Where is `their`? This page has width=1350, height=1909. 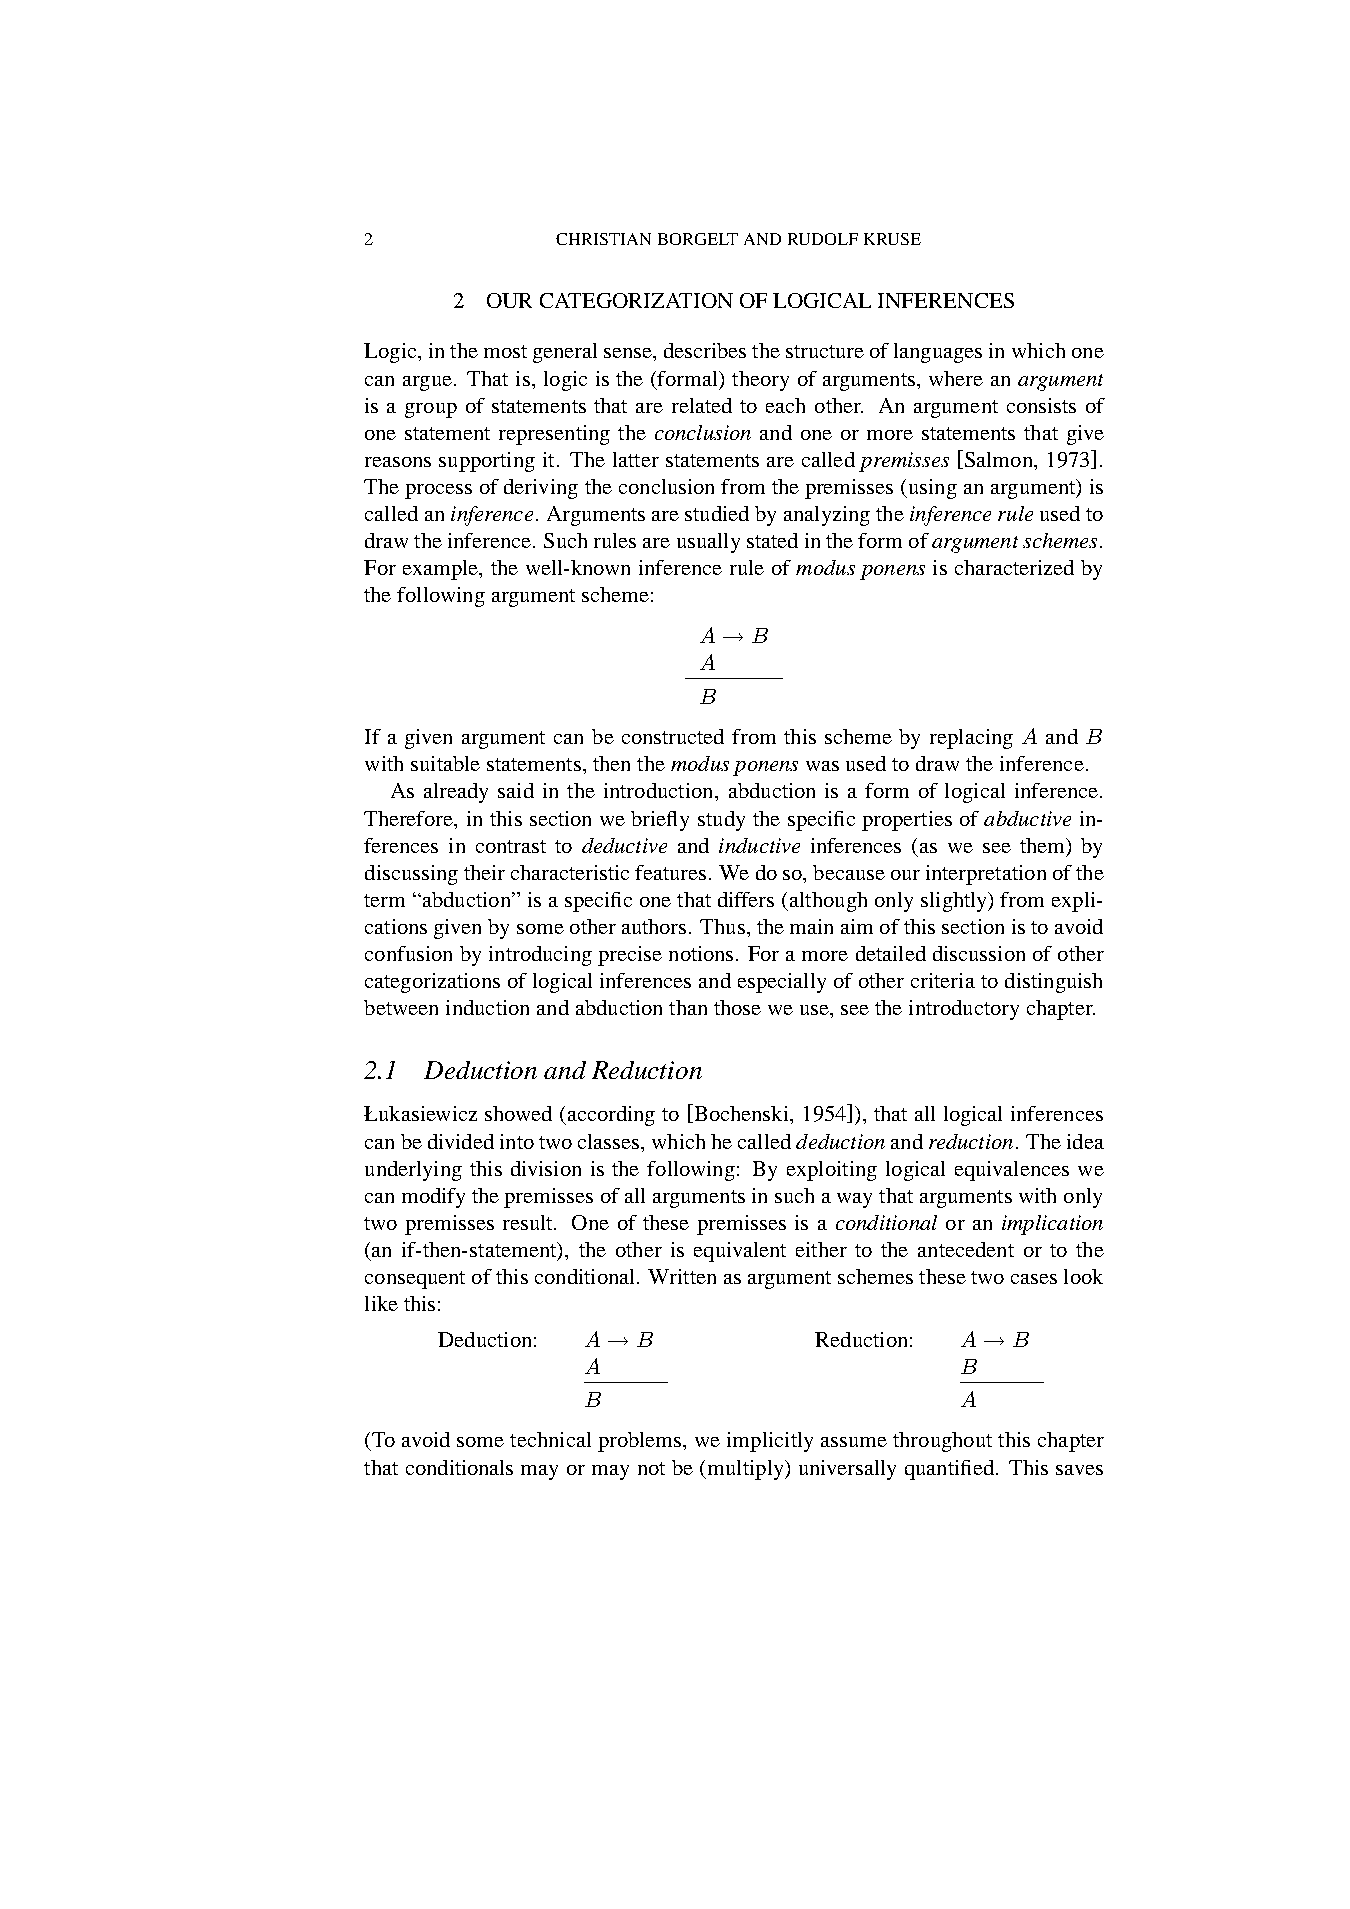 their is located at coordinates (484, 872).
